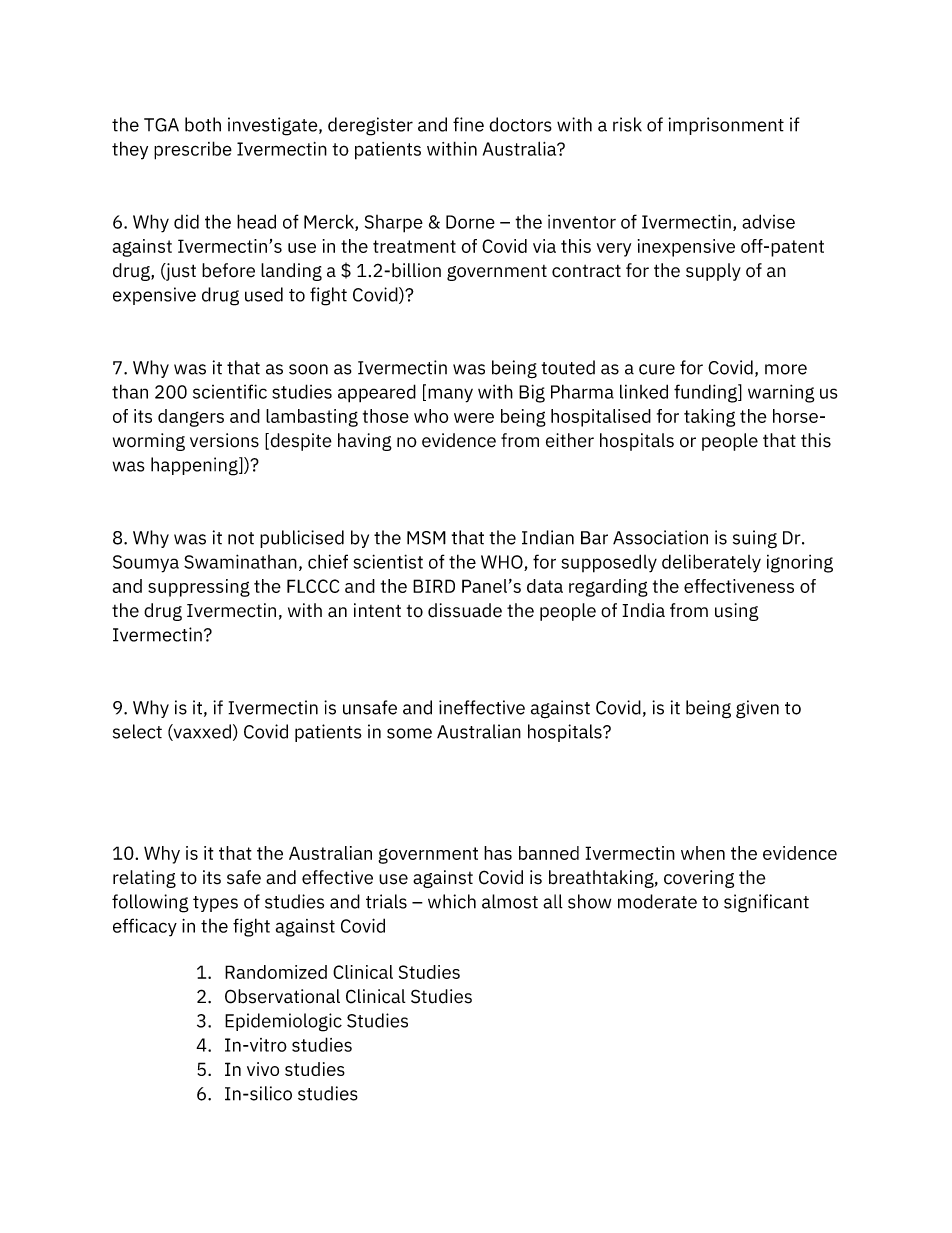 This screenshot has height=1233, width=952. I want to click on select, so click(137, 731).
